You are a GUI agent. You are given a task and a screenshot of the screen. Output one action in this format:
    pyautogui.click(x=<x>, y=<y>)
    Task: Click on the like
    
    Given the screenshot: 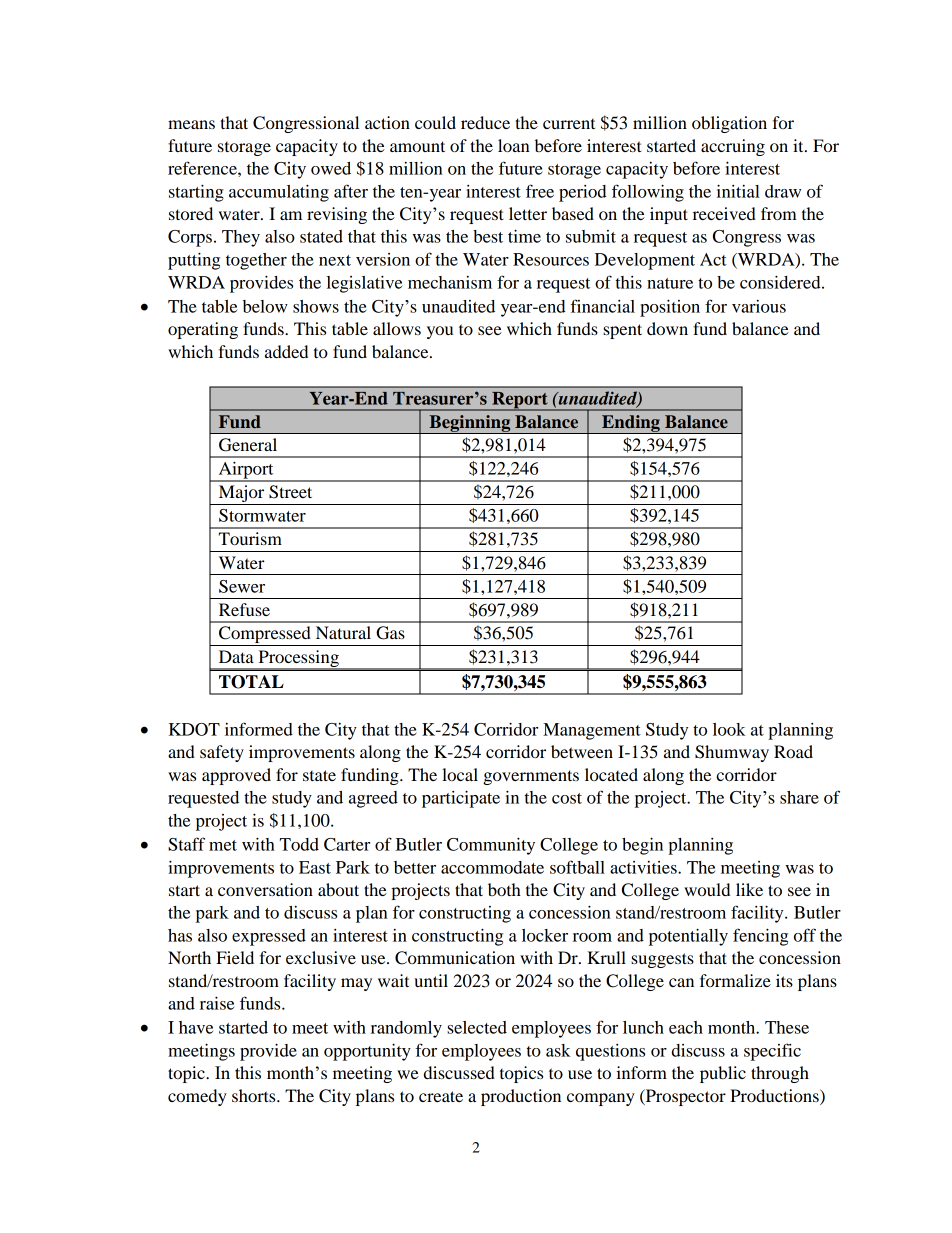 What is the action you would take?
    pyautogui.click(x=749, y=889)
